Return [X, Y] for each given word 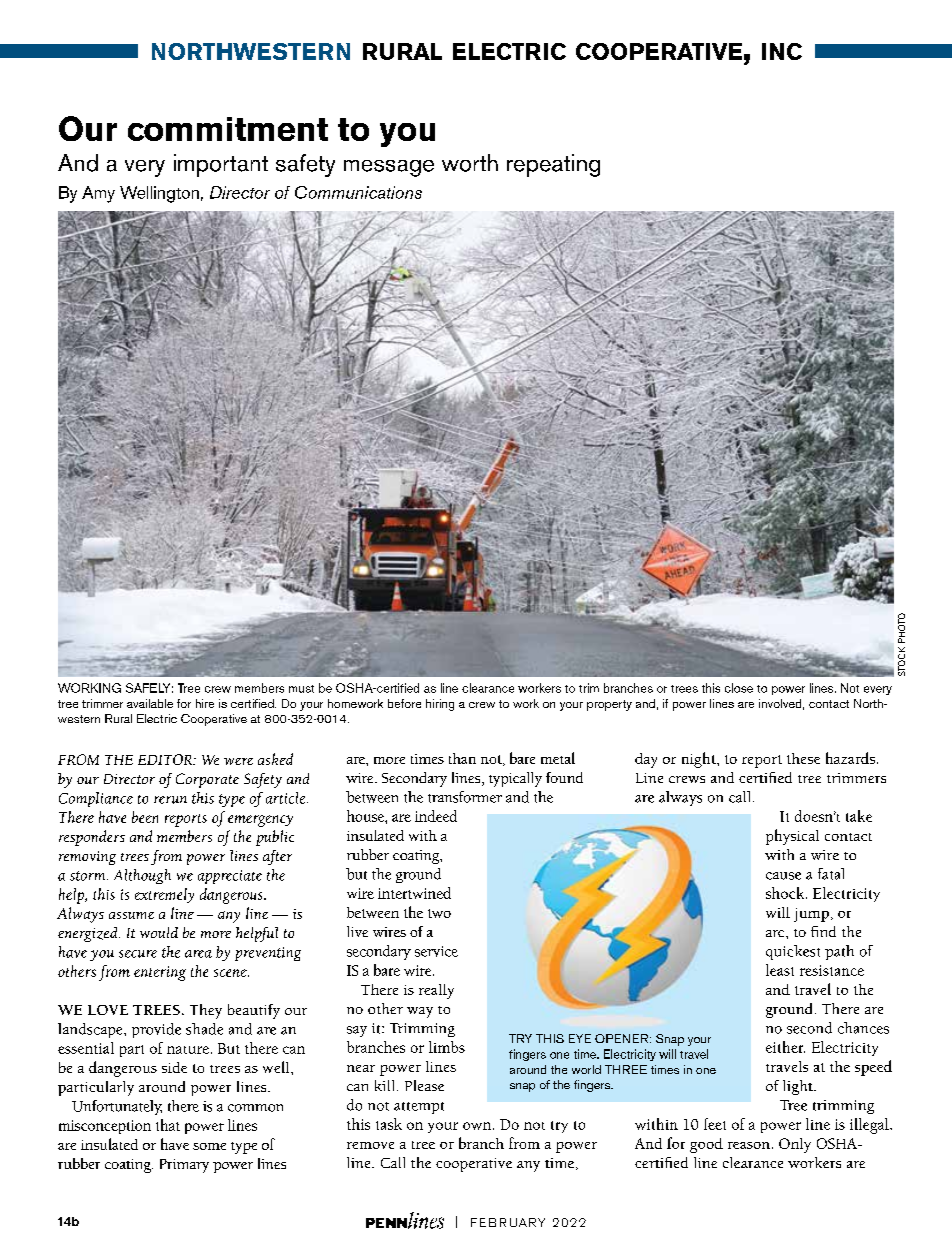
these [803, 758]
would [159, 932]
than [462, 758]
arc [776, 933]
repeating [553, 165]
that [168, 1125]
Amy [98, 194]
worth [470, 163]
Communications [358, 192]
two [439, 913]
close [739, 688]
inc [782, 51]
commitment [228, 129]
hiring [440, 705]
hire [205, 703]
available [150, 703]
